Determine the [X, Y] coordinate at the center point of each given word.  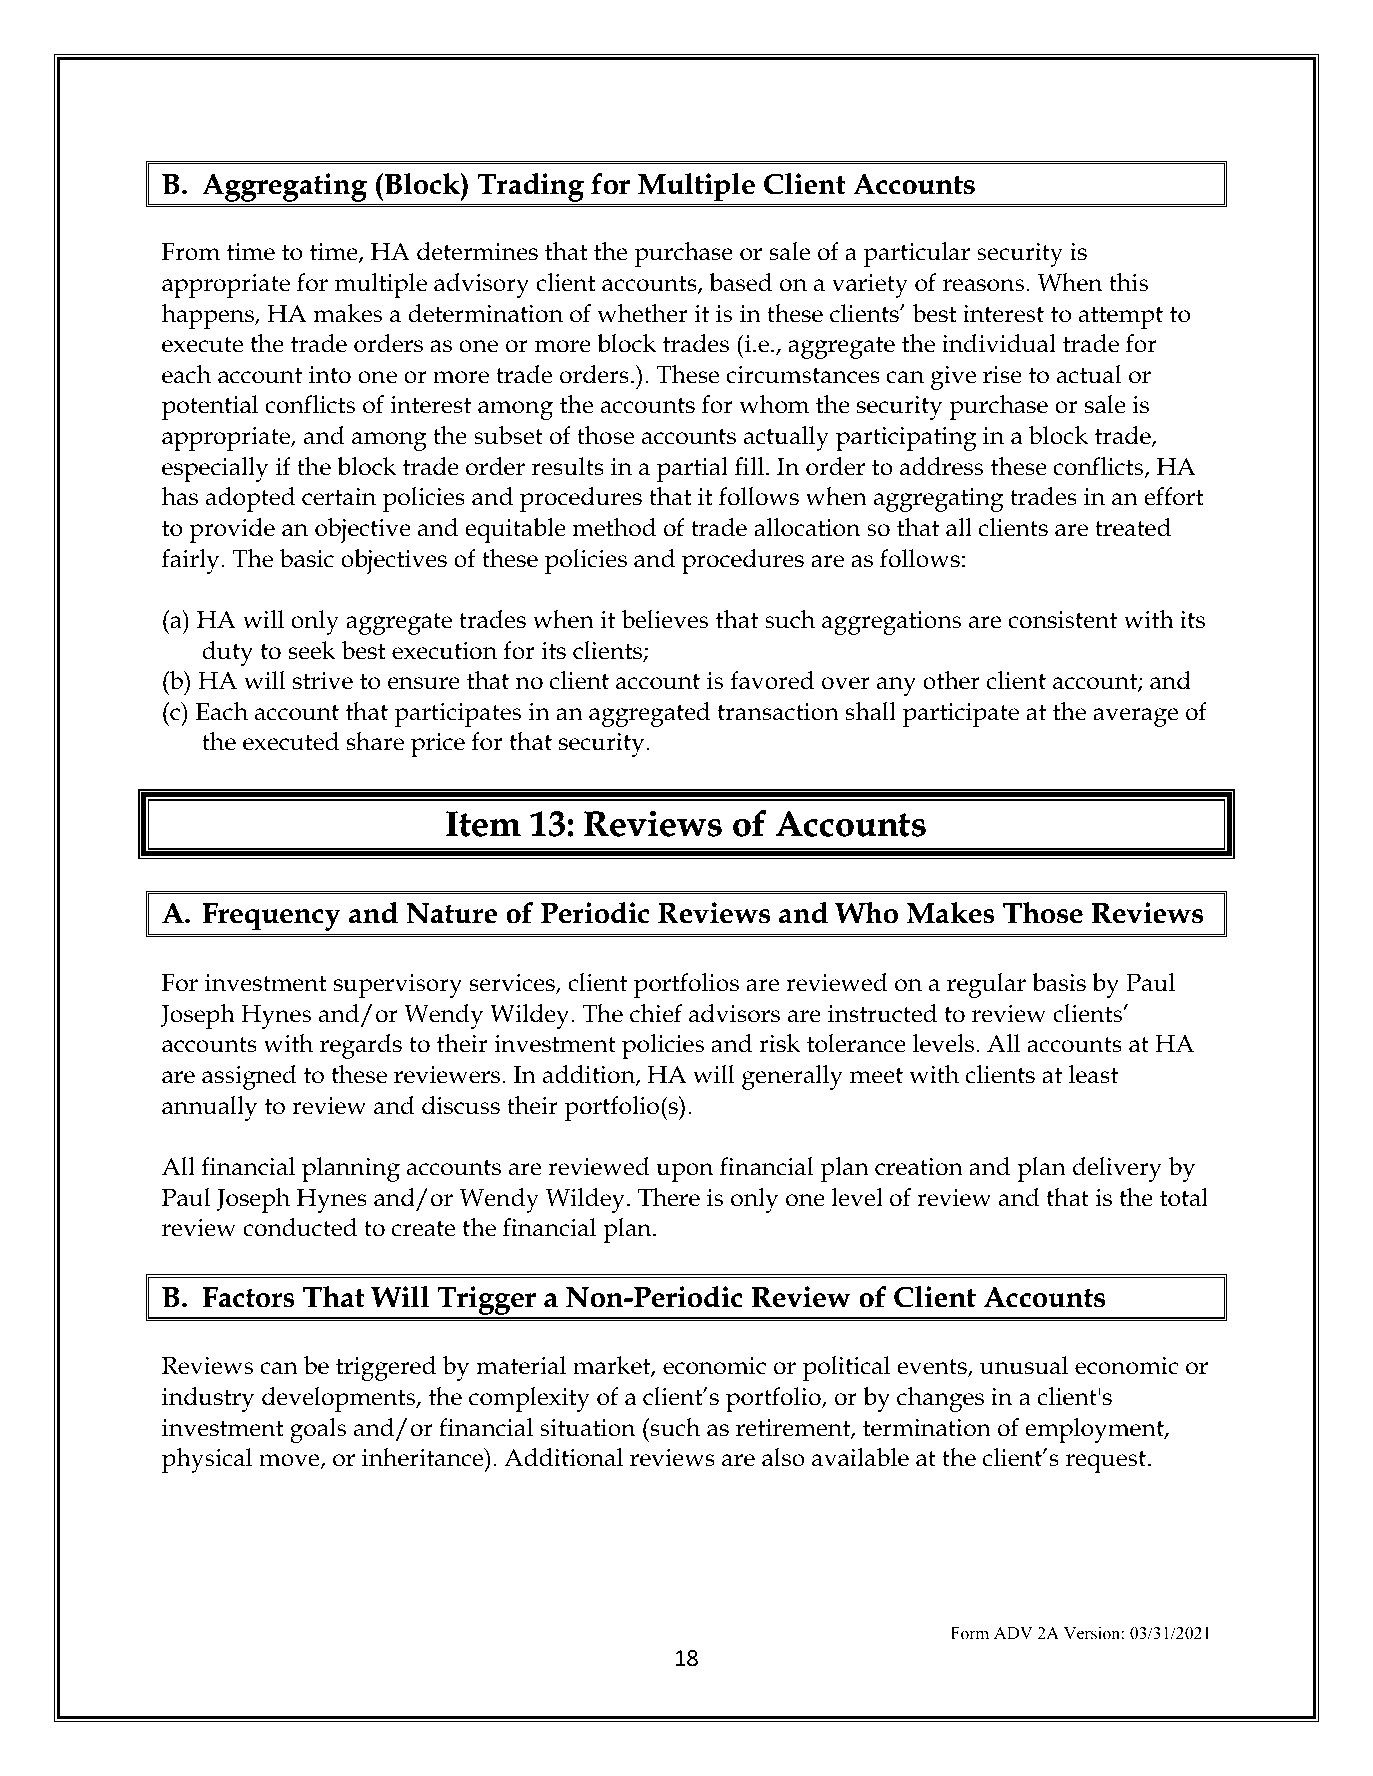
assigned [249, 1077]
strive [323, 681]
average [1135, 717]
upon [685, 1172]
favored [772, 680]
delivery [1117, 1169]
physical [207, 1460]
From [191, 252]
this [1128, 282]
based [740, 282]
